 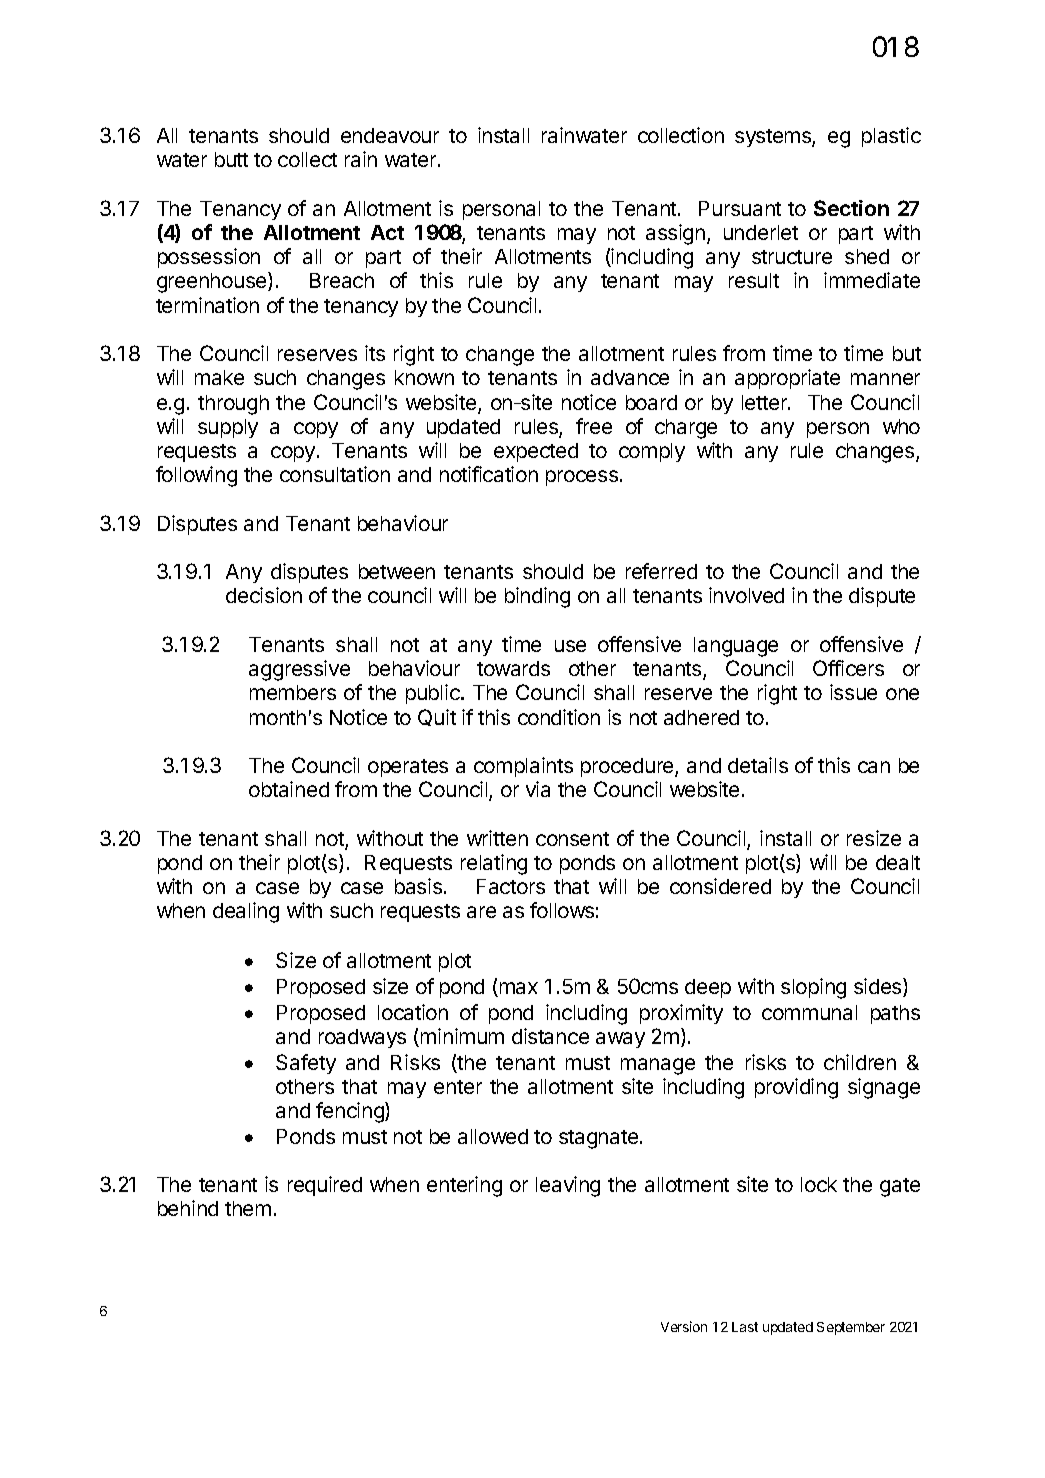 What do you see at coordinates (511, 886) in the document?
I see `Factors` at bounding box center [511, 886].
